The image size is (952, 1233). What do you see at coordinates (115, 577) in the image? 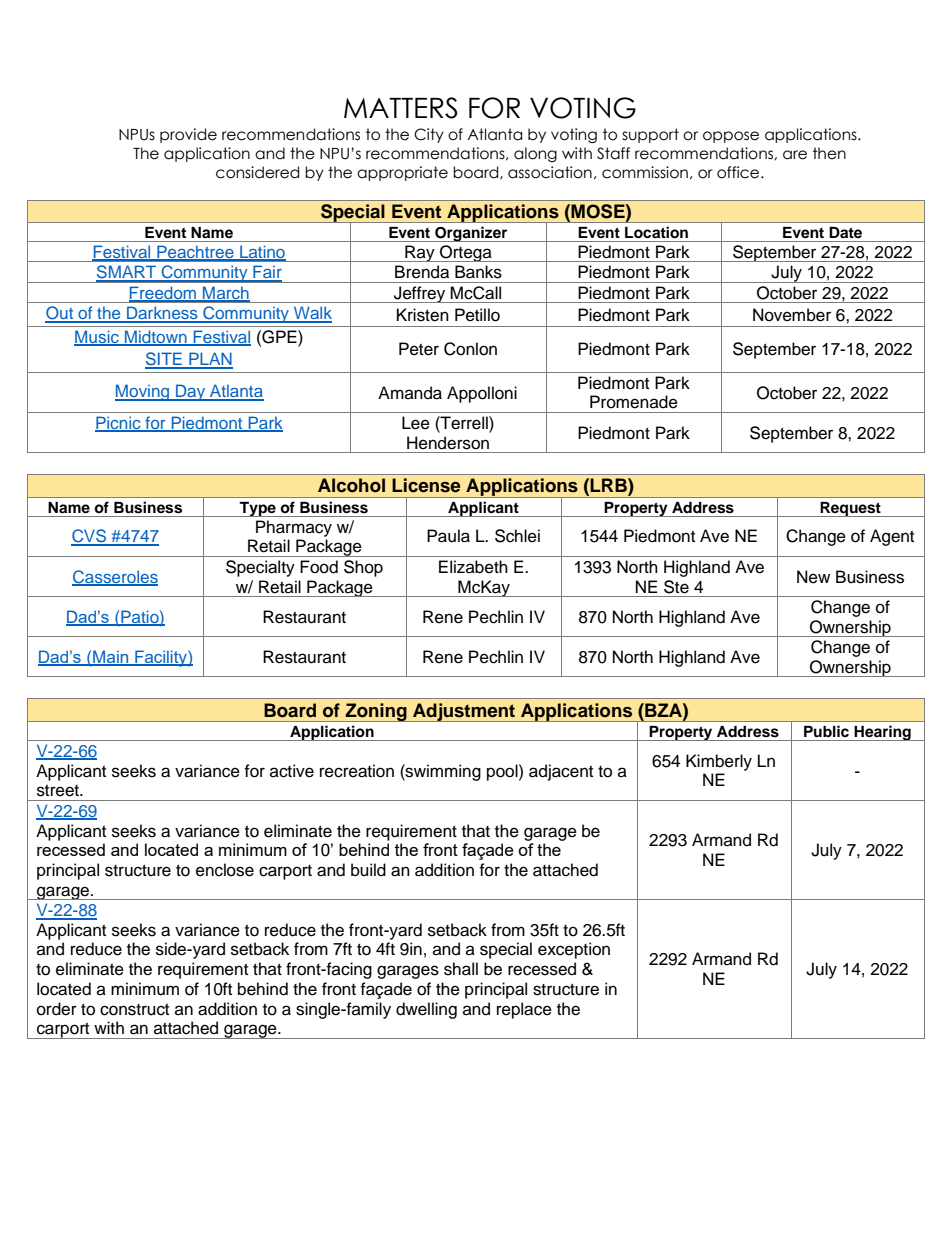
I see `Casseroles` at bounding box center [115, 577].
